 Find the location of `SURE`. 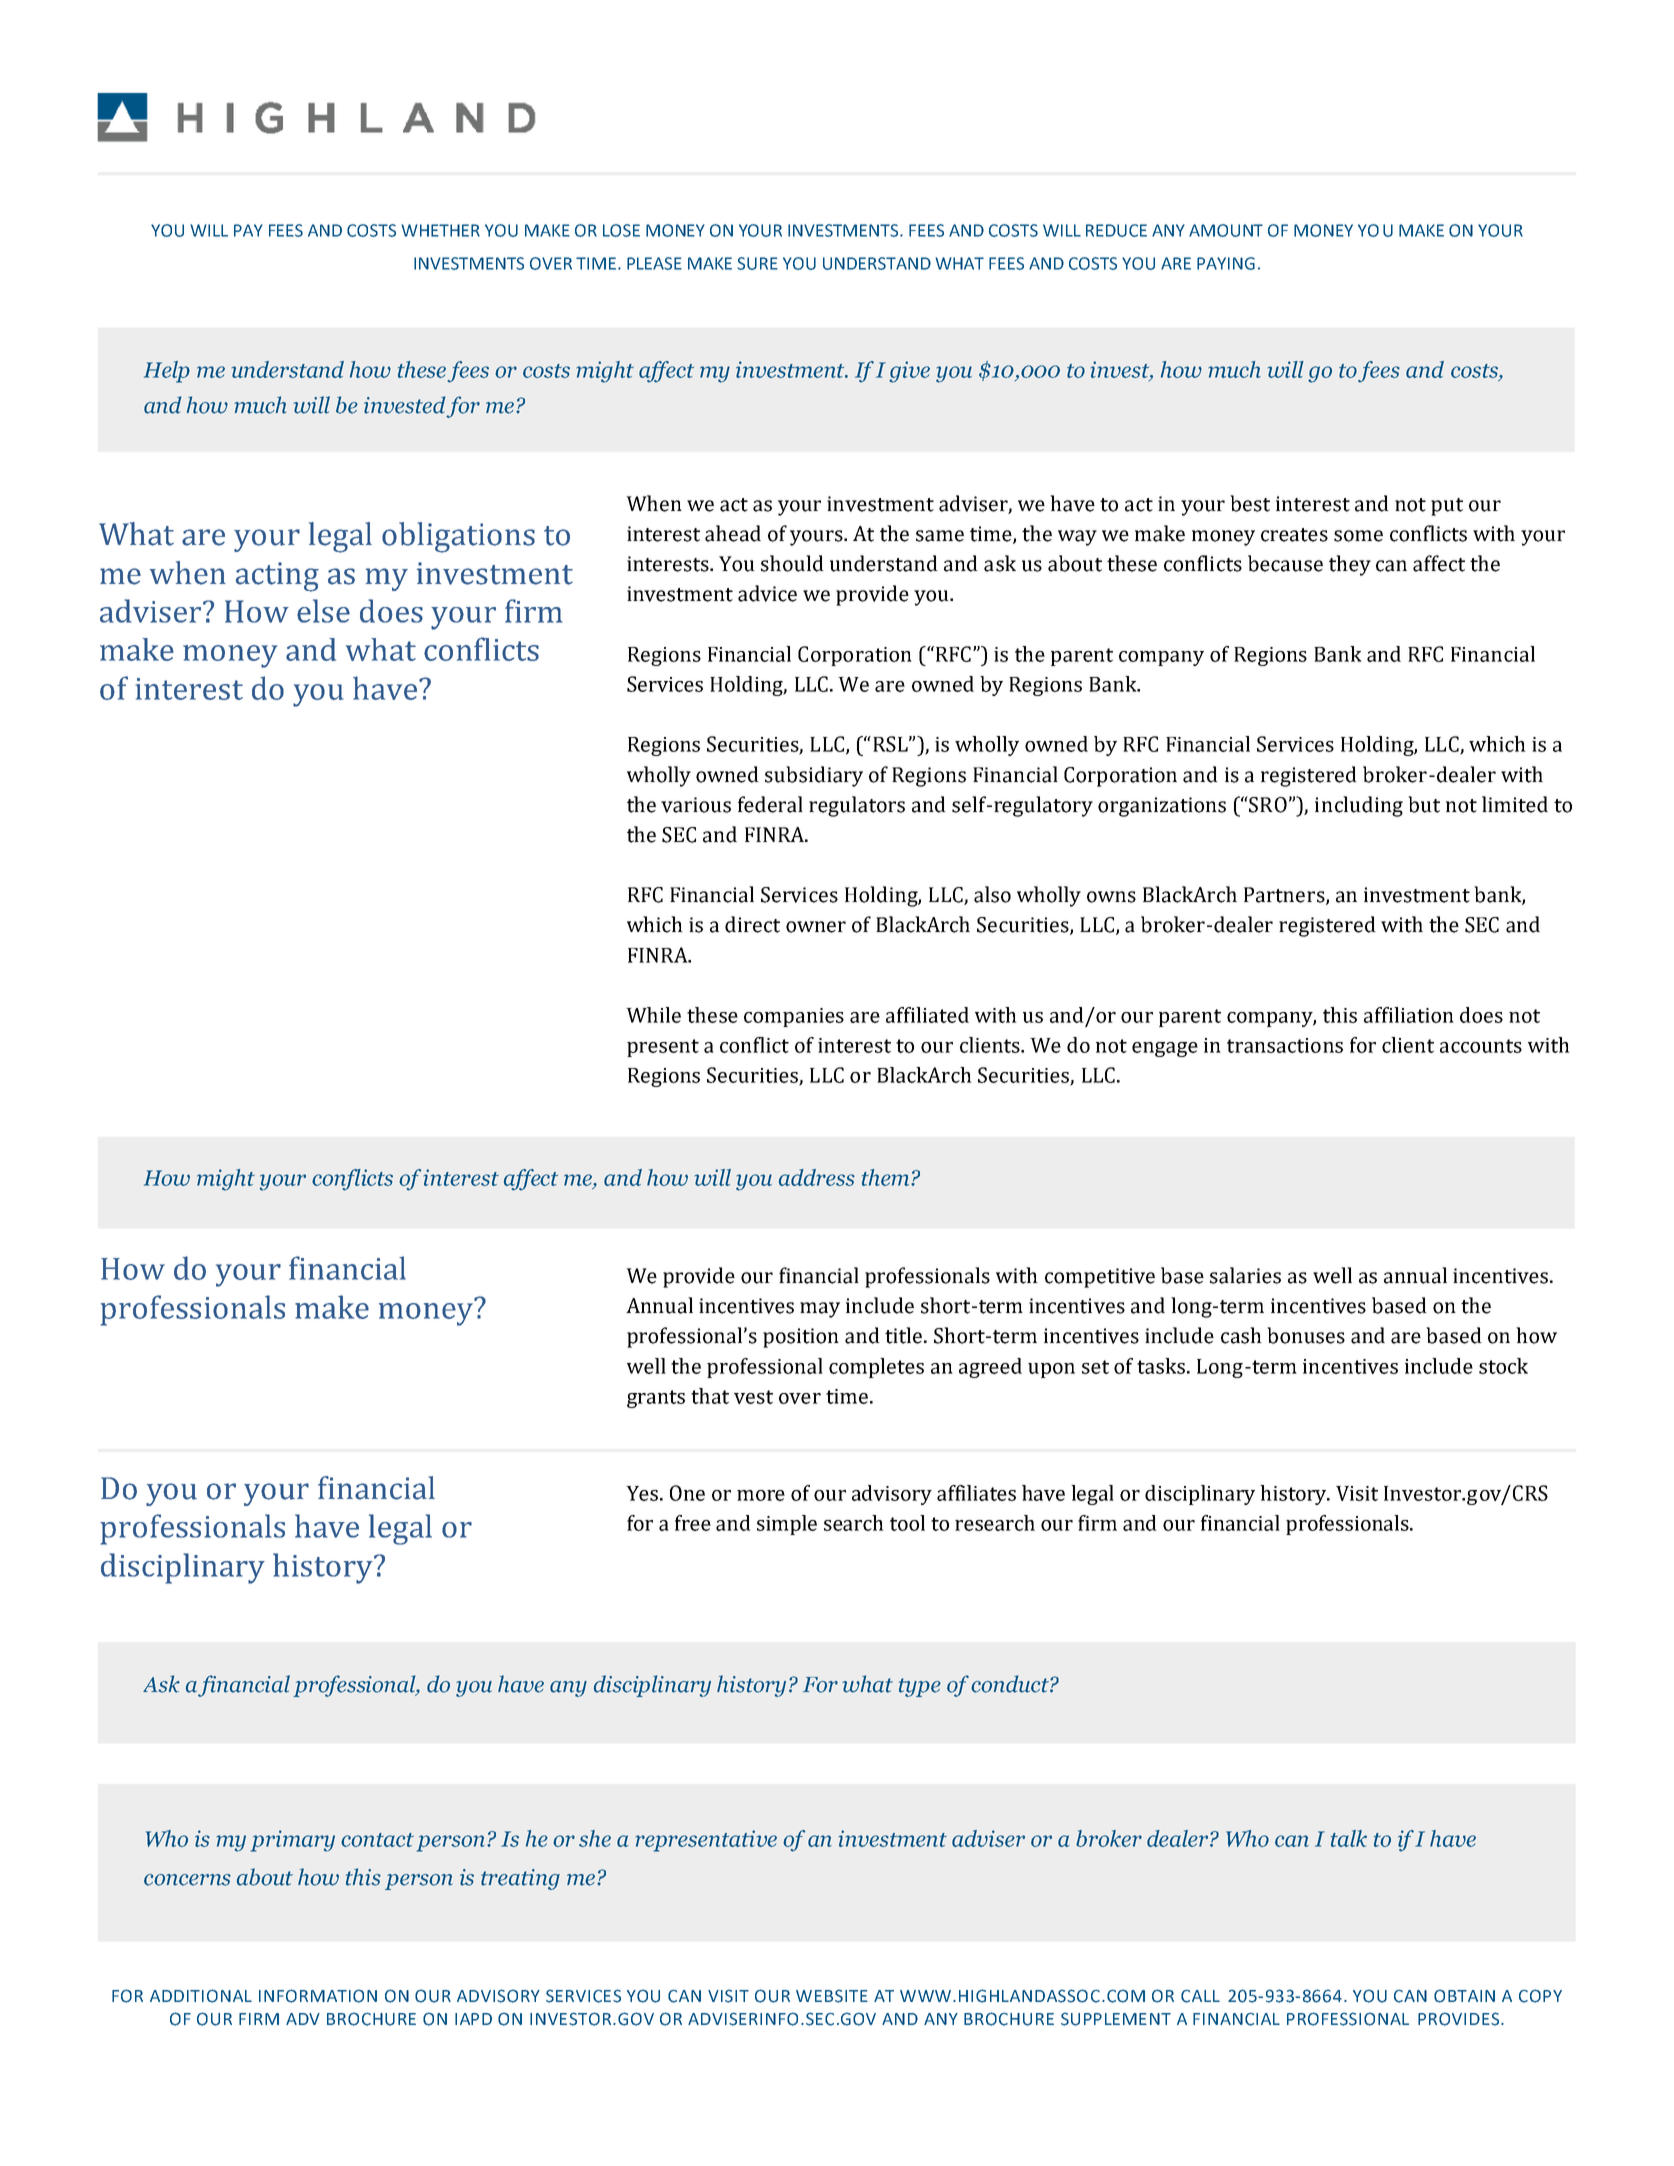

SURE is located at coordinates (757, 263).
